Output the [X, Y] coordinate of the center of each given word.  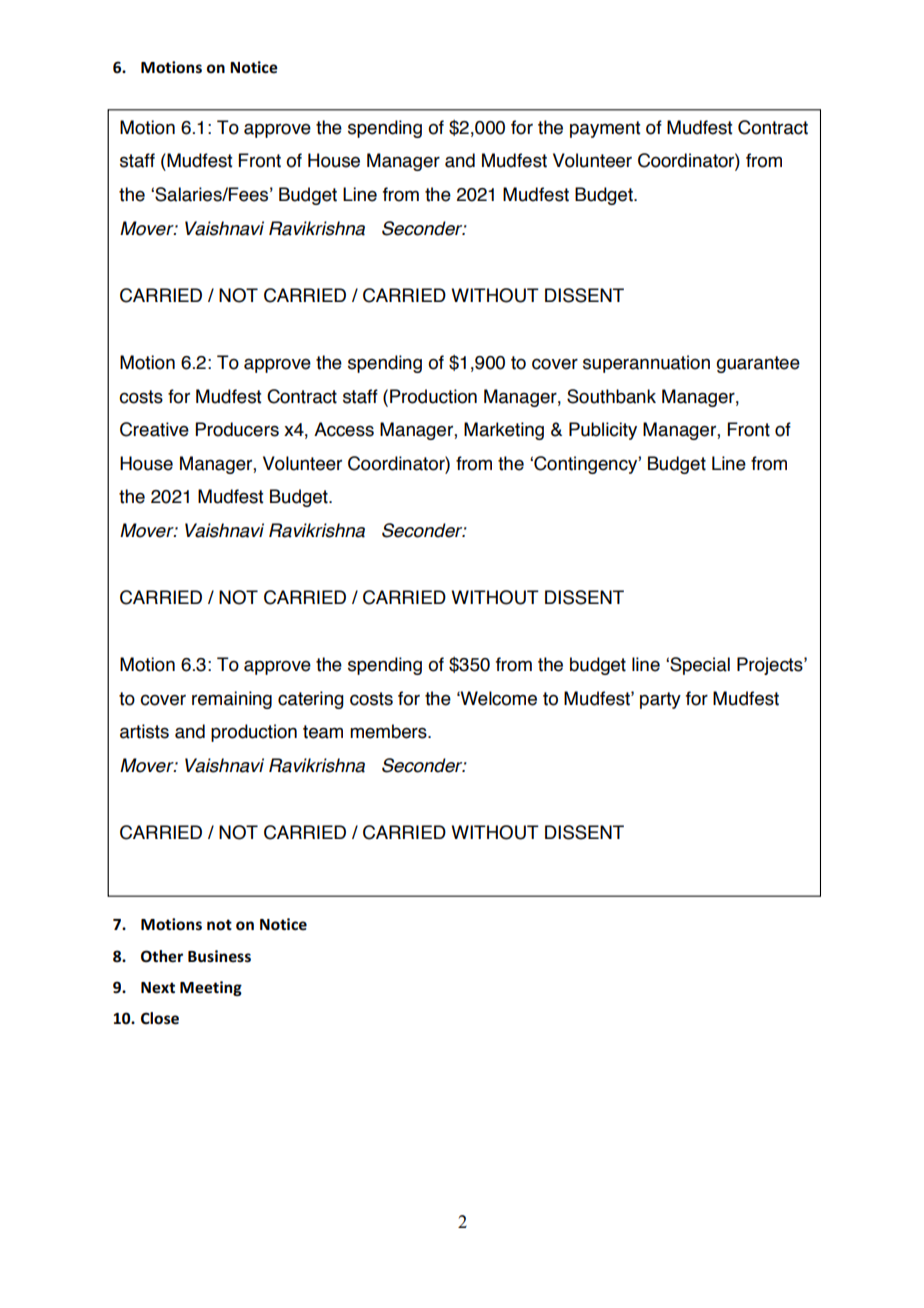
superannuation [646, 364]
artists [144, 731]
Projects [771, 666]
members [389, 731]
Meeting [211, 988]
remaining [232, 700]
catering [311, 700]
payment [605, 129]
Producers [237, 429]
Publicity [603, 431]
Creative [154, 429]
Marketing [504, 431]
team [323, 732]
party [660, 700]
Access [344, 429]
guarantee [758, 364]
